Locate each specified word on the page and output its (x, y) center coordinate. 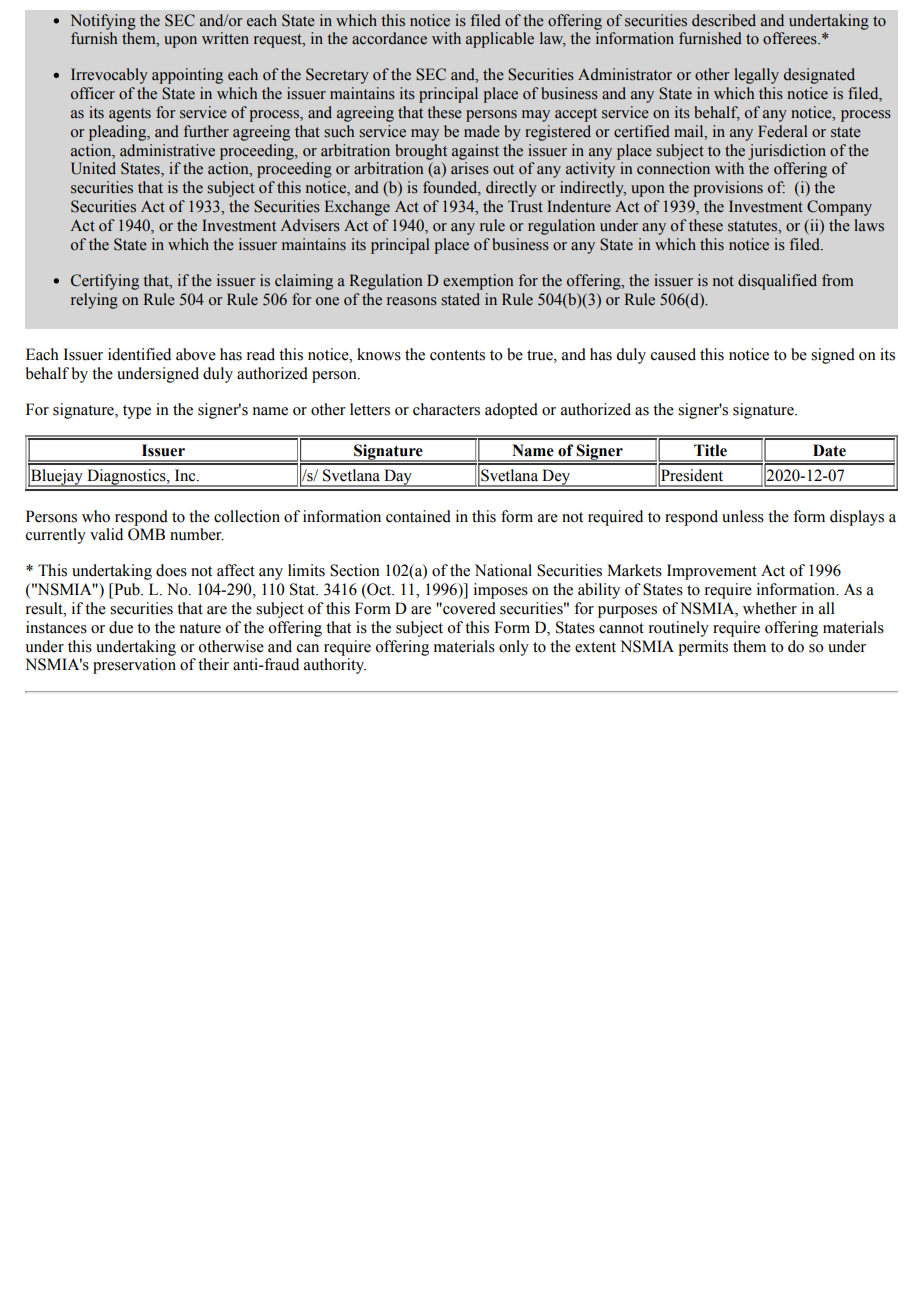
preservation (134, 666)
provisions (728, 189)
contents (457, 355)
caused (673, 354)
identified (139, 354)
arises (470, 168)
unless (743, 516)
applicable (500, 40)
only (514, 648)
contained (418, 516)
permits (703, 648)
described (724, 20)
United (93, 168)
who (96, 516)
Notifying (103, 22)
